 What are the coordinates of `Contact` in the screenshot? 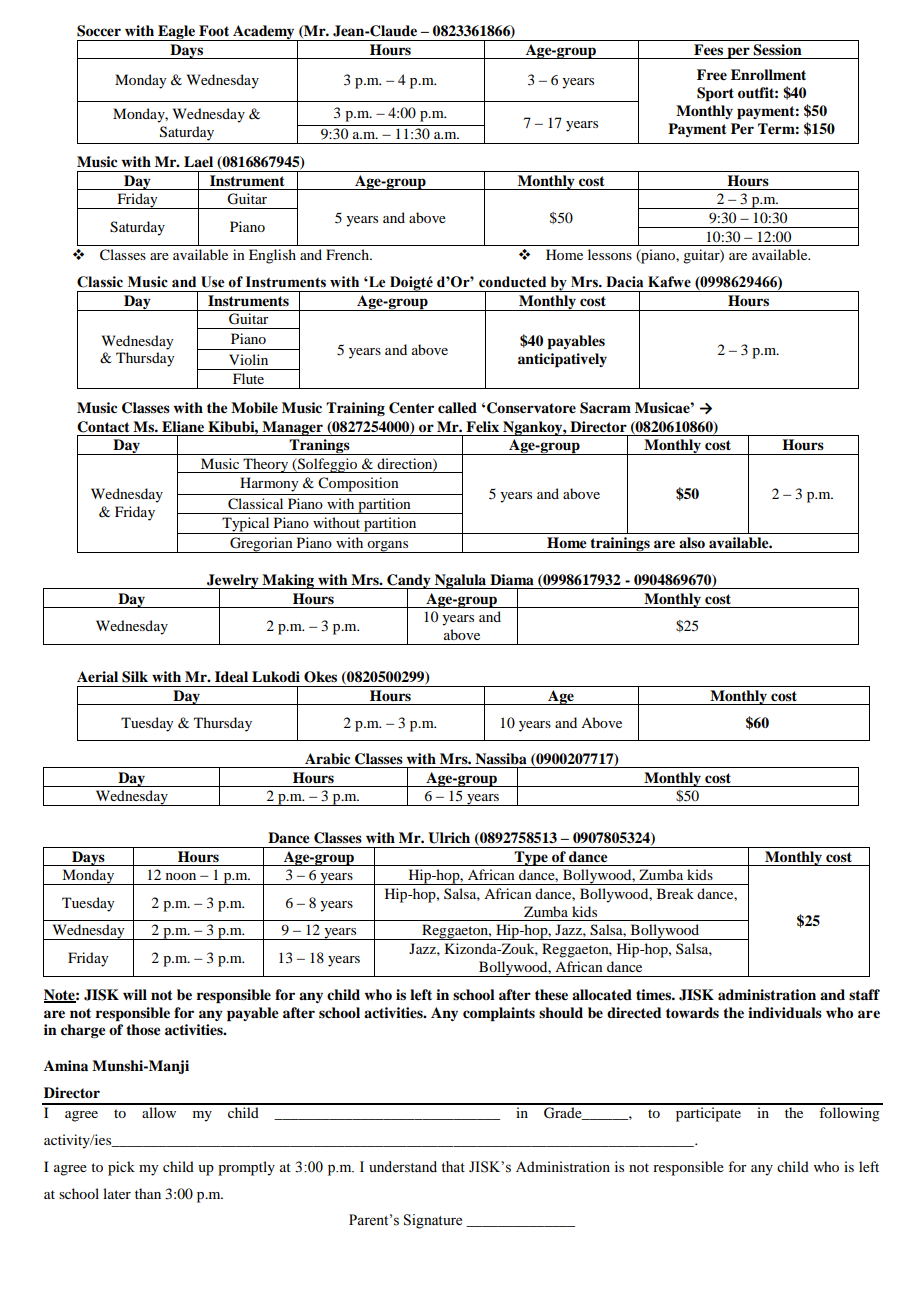 It's located at (103, 427).
